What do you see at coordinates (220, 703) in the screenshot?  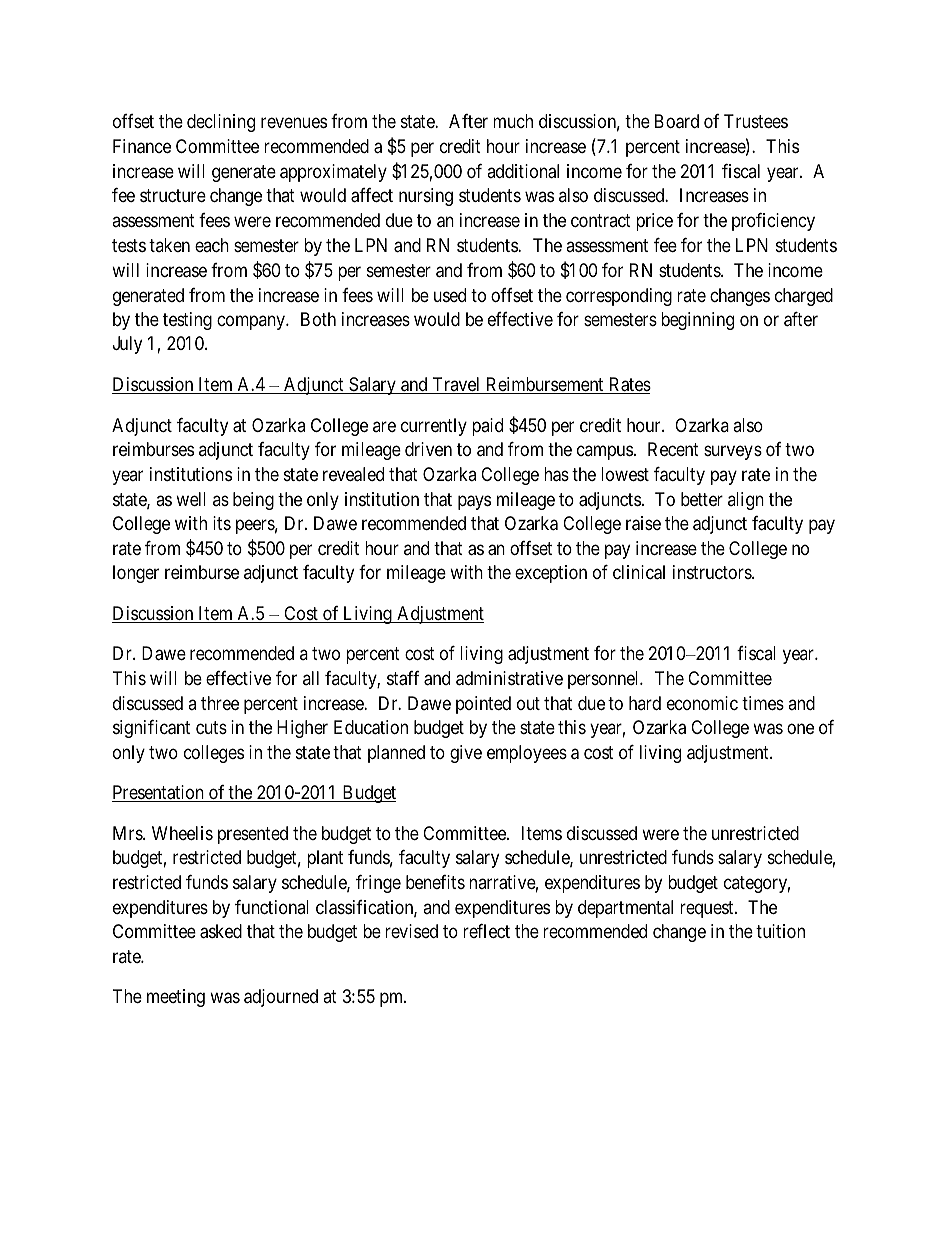 I see `three` at bounding box center [220, 703].
